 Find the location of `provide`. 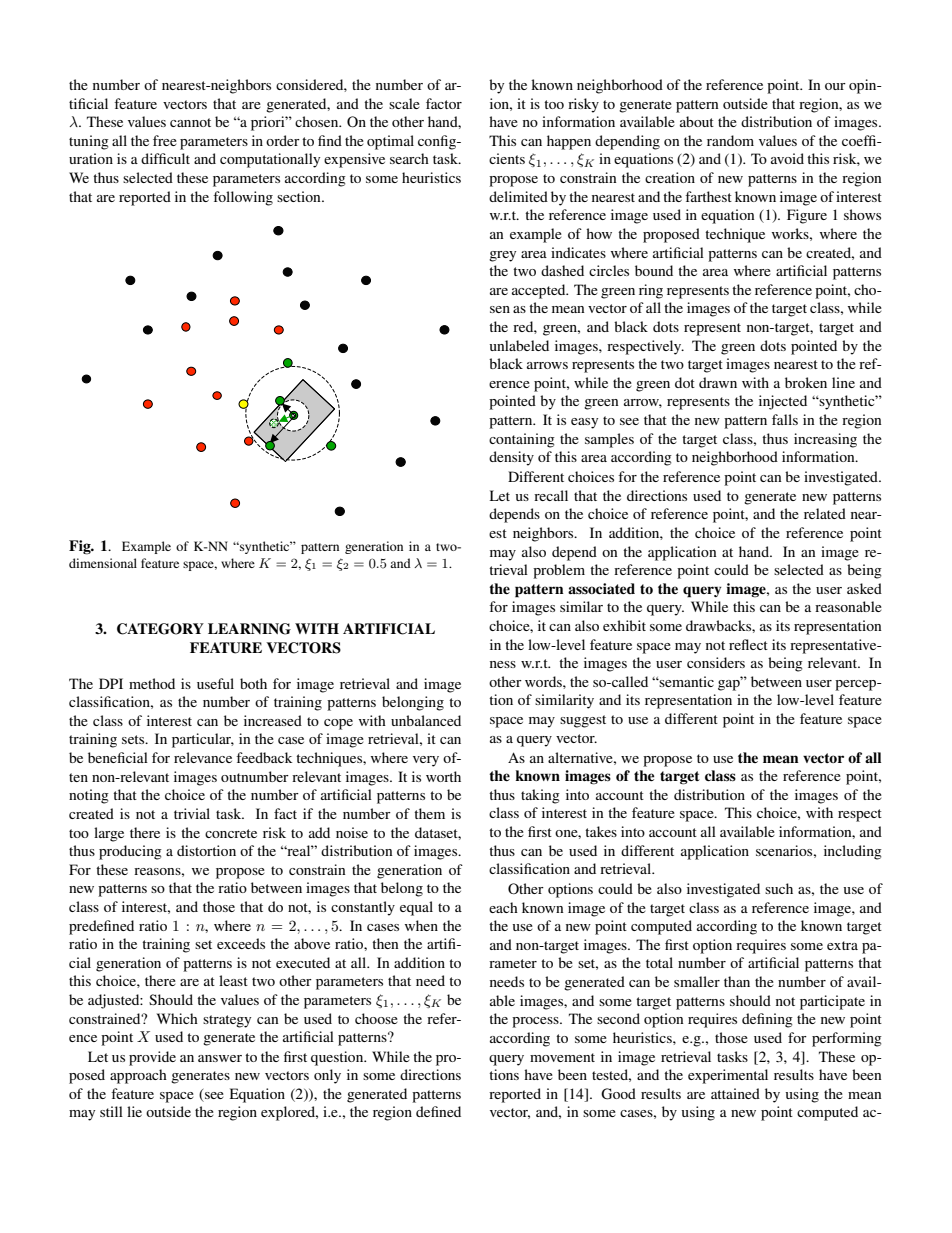

provide is located at coordinates (152, 1058).
